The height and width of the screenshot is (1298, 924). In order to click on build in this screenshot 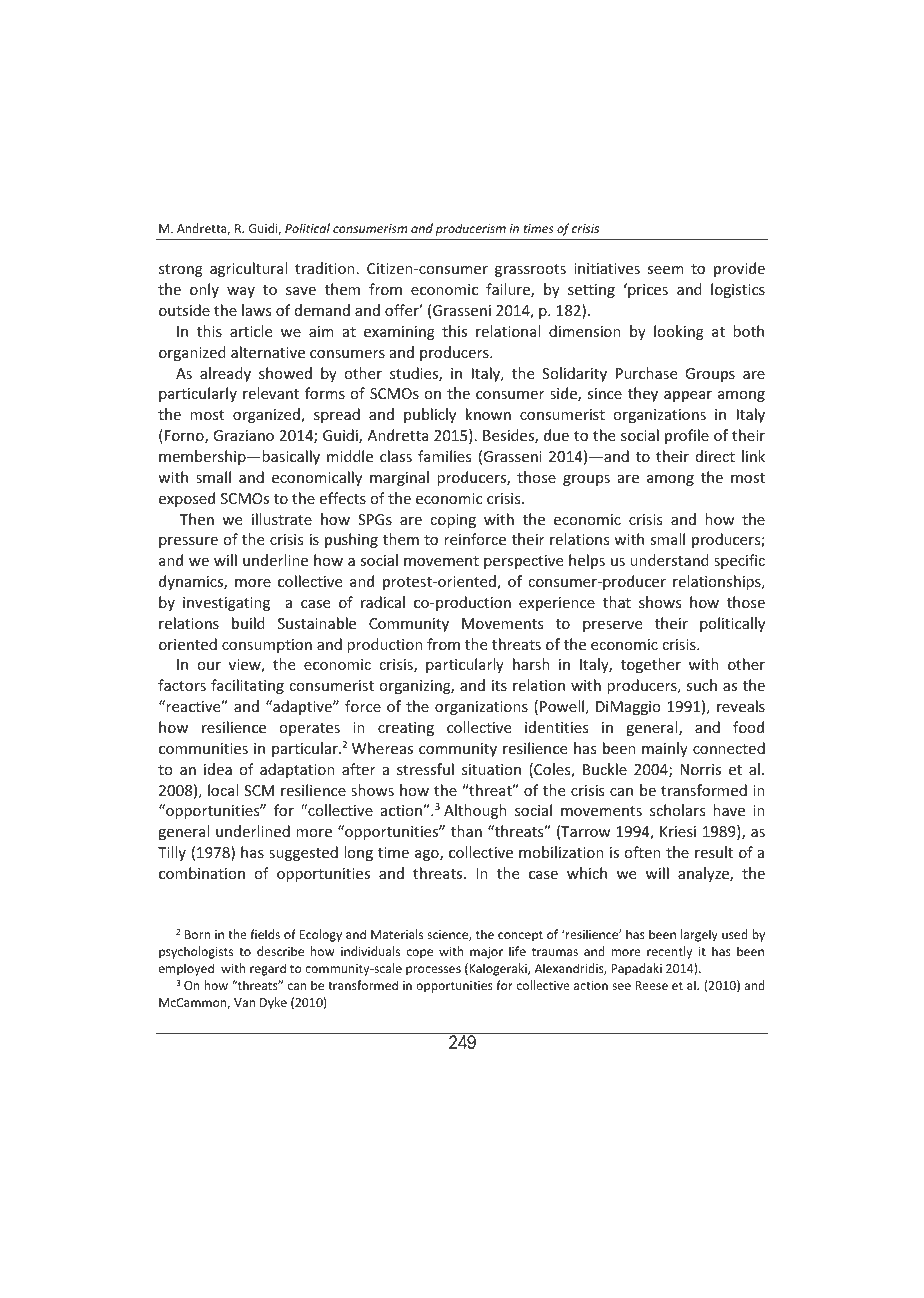, I will do `click(248, 623)`.
